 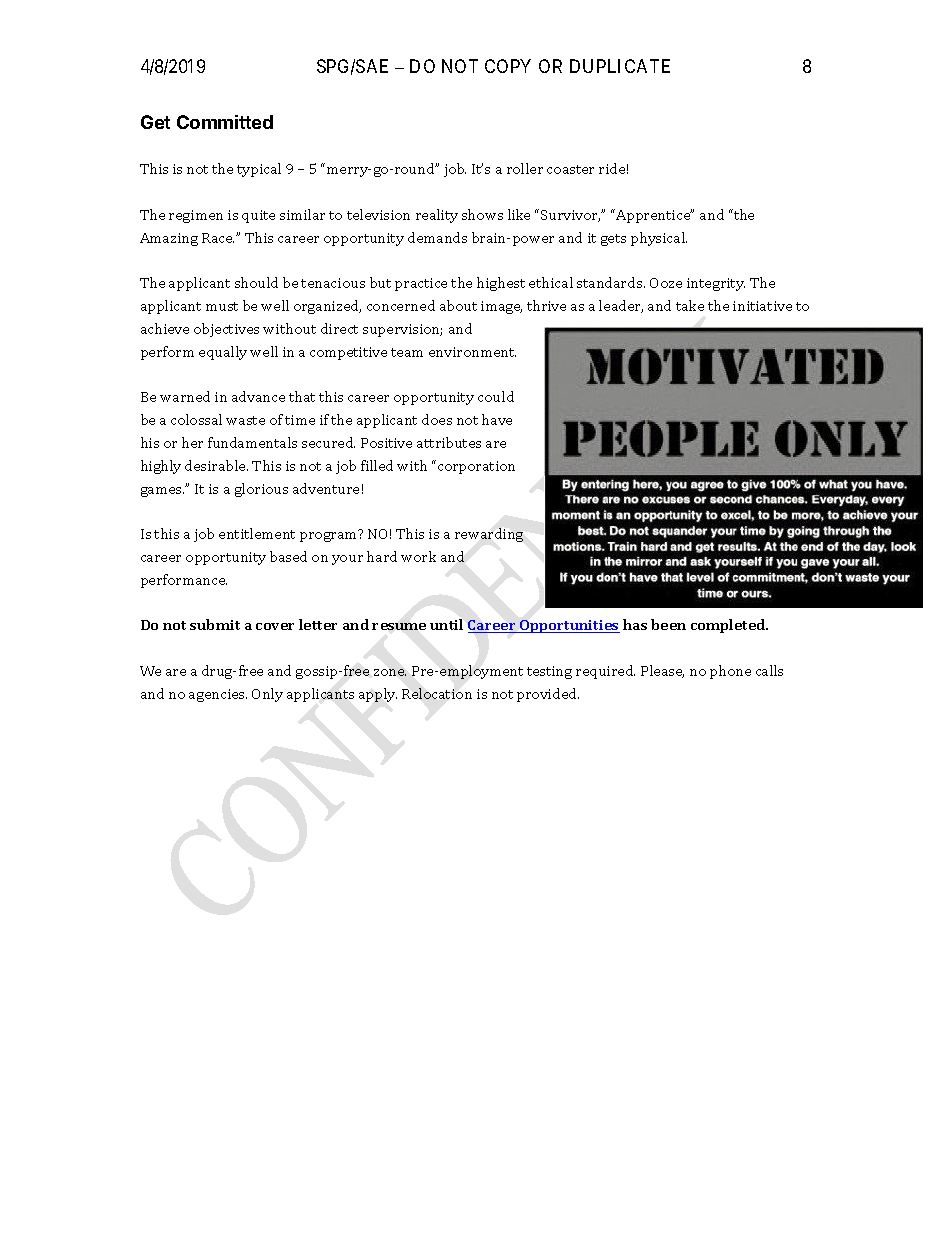 What do you see at coordinates (496, 396) in the screenshot?
I see `could` at bounding box center [496, 396].
